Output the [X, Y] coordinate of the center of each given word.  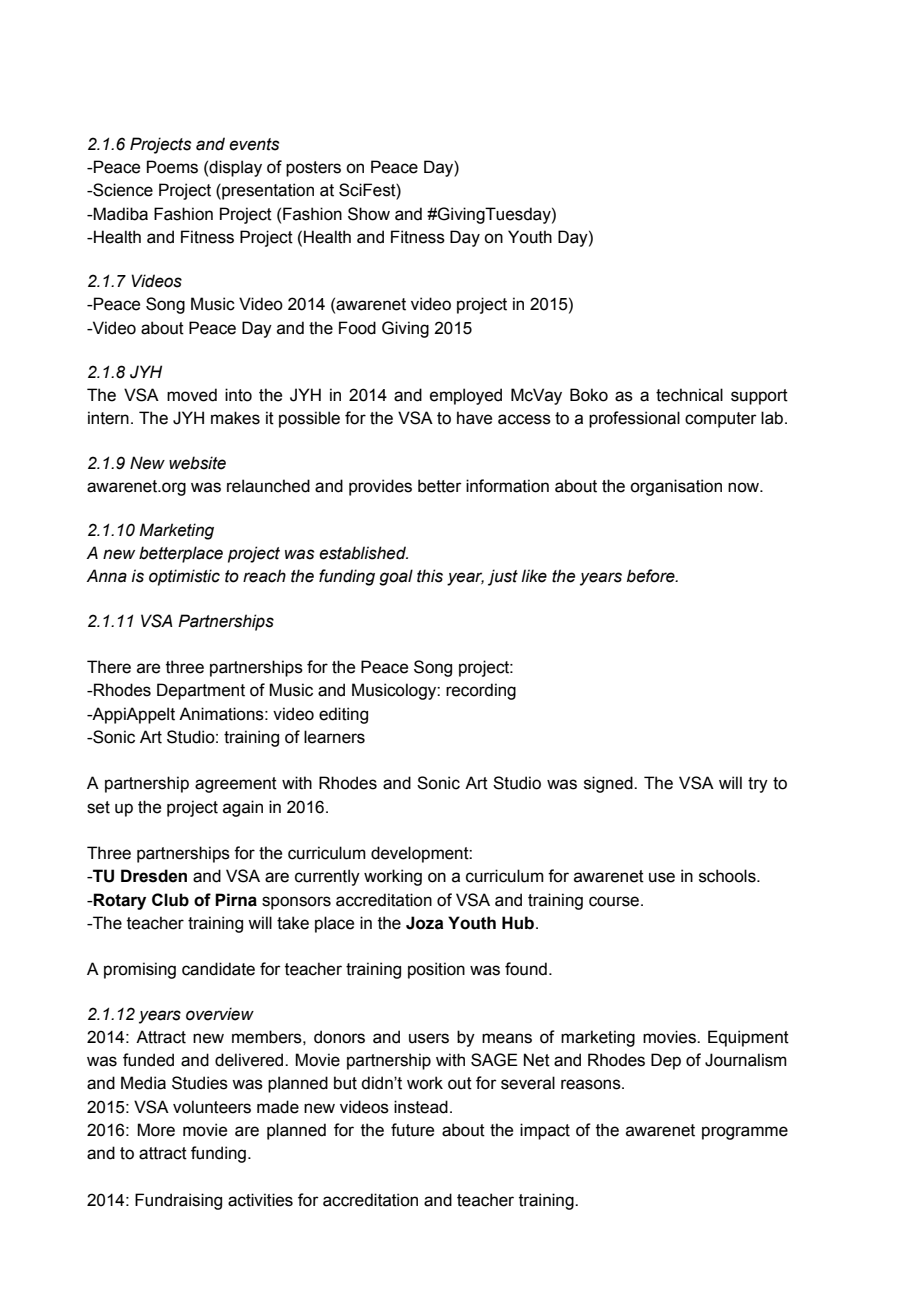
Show [369, 214]
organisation [676, 487]
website [197, 463]
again [243, 808]
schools [728, 876]
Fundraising [178, 1201]
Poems [172, 167]
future [412, 1130]
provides [380, 487]
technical [689, 395]
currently [327, 877]
